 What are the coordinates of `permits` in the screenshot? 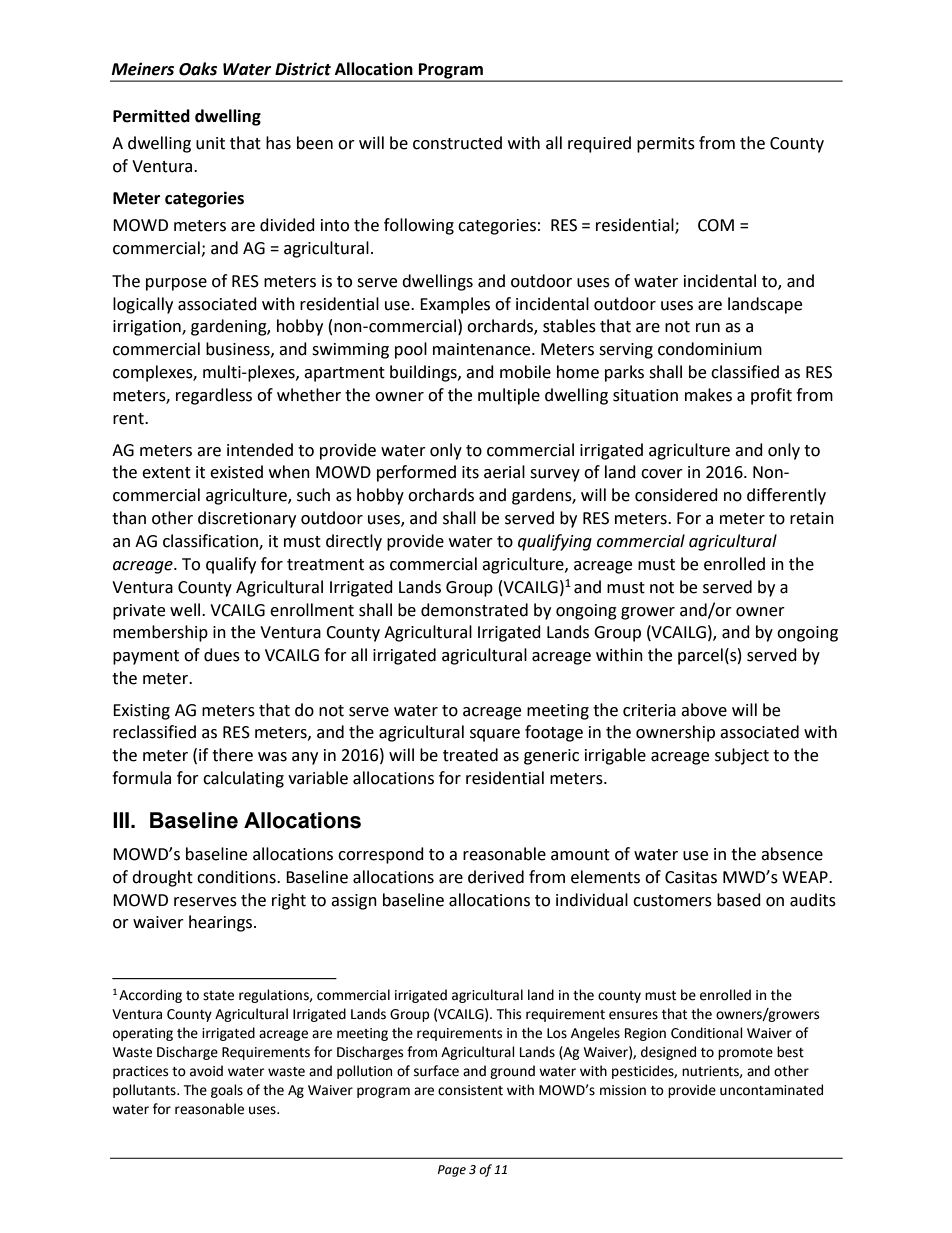 It's located at (666, 145).
